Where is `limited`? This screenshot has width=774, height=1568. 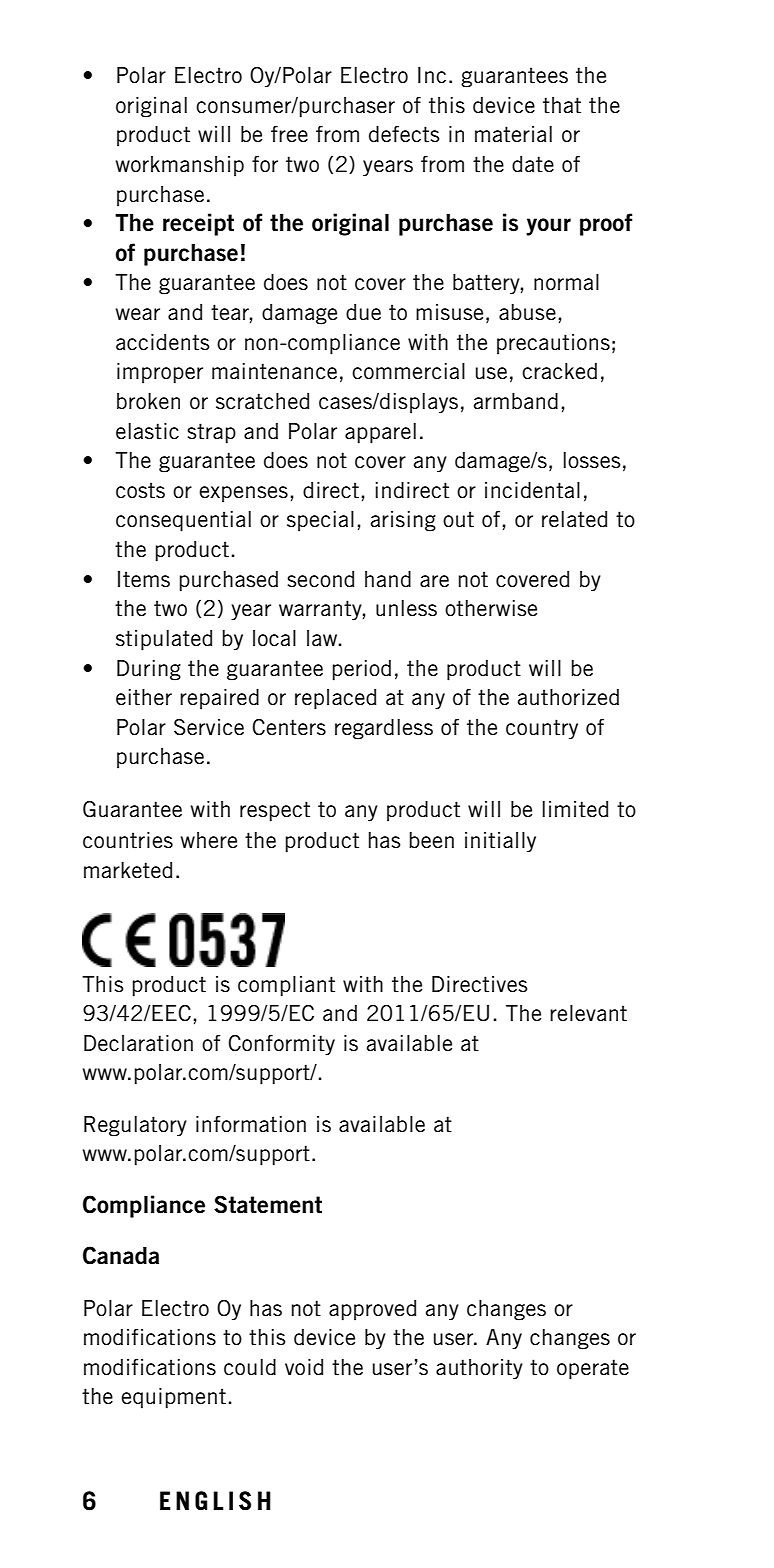
limited is located at coordinates (575, 809).
